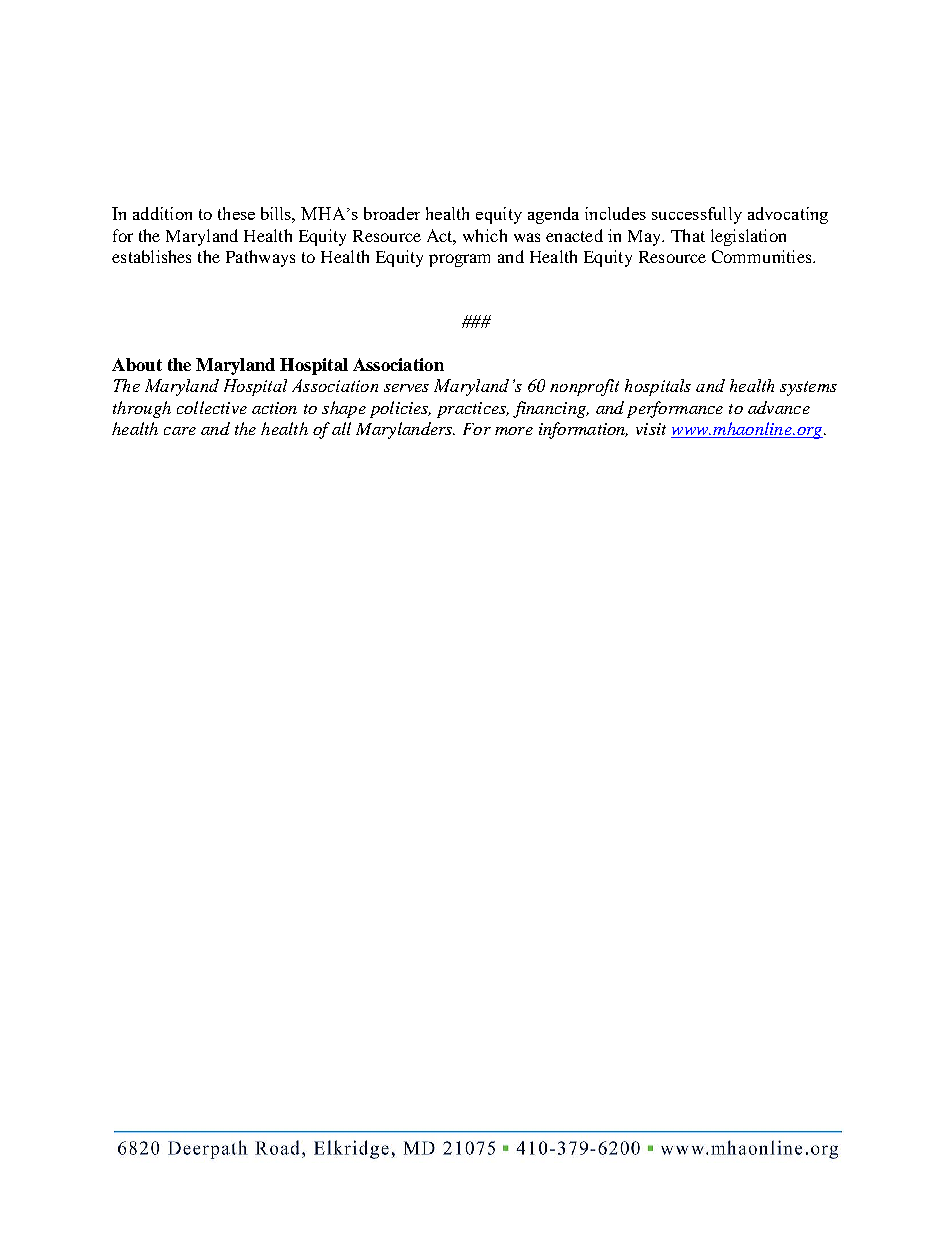  I want to click on these, so click(236, 213).
